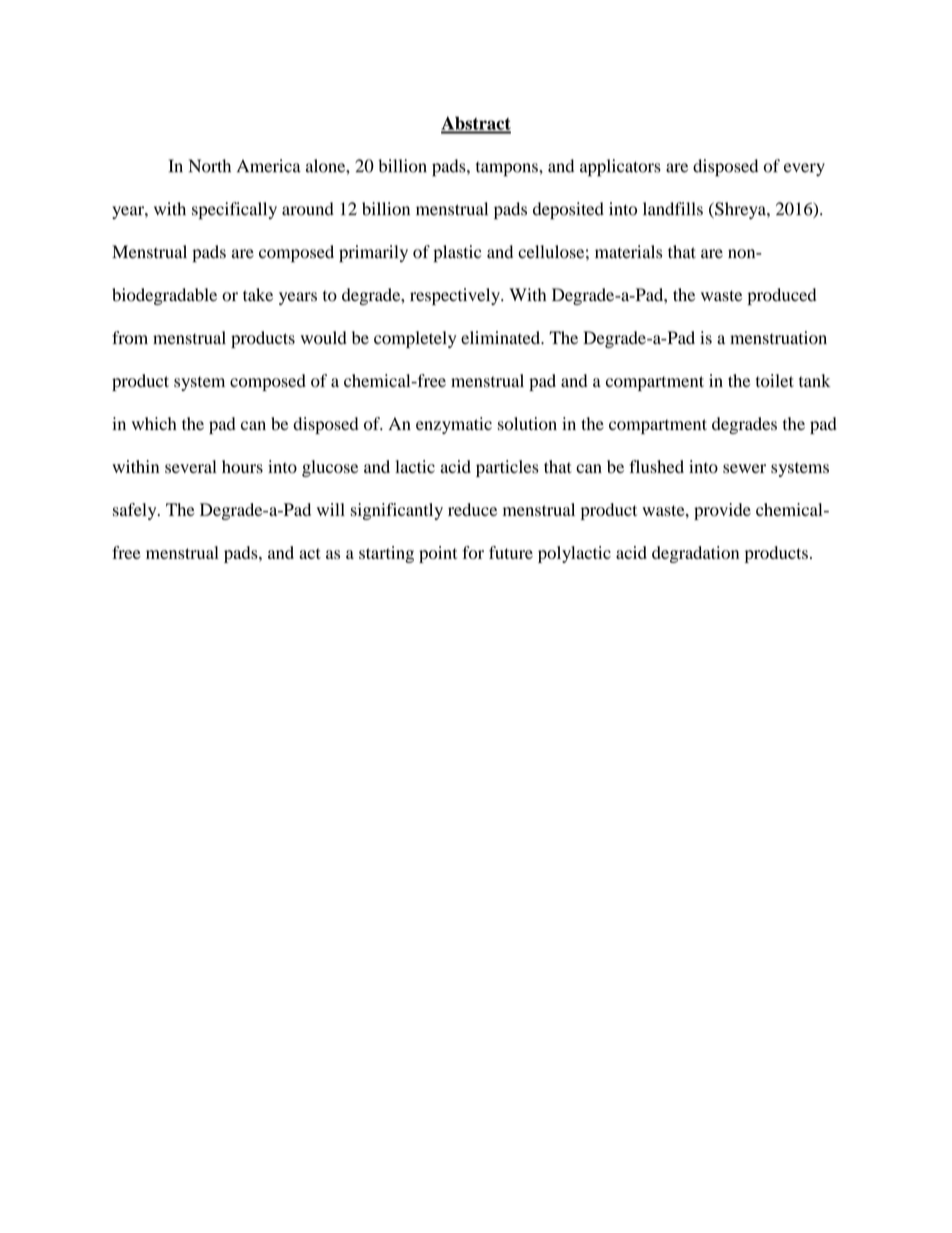 Image resolution: width=952 pixels, height=1233 pixels. Describe the element at coordinates (782, 296) in the page. I see `produced` at that location.
